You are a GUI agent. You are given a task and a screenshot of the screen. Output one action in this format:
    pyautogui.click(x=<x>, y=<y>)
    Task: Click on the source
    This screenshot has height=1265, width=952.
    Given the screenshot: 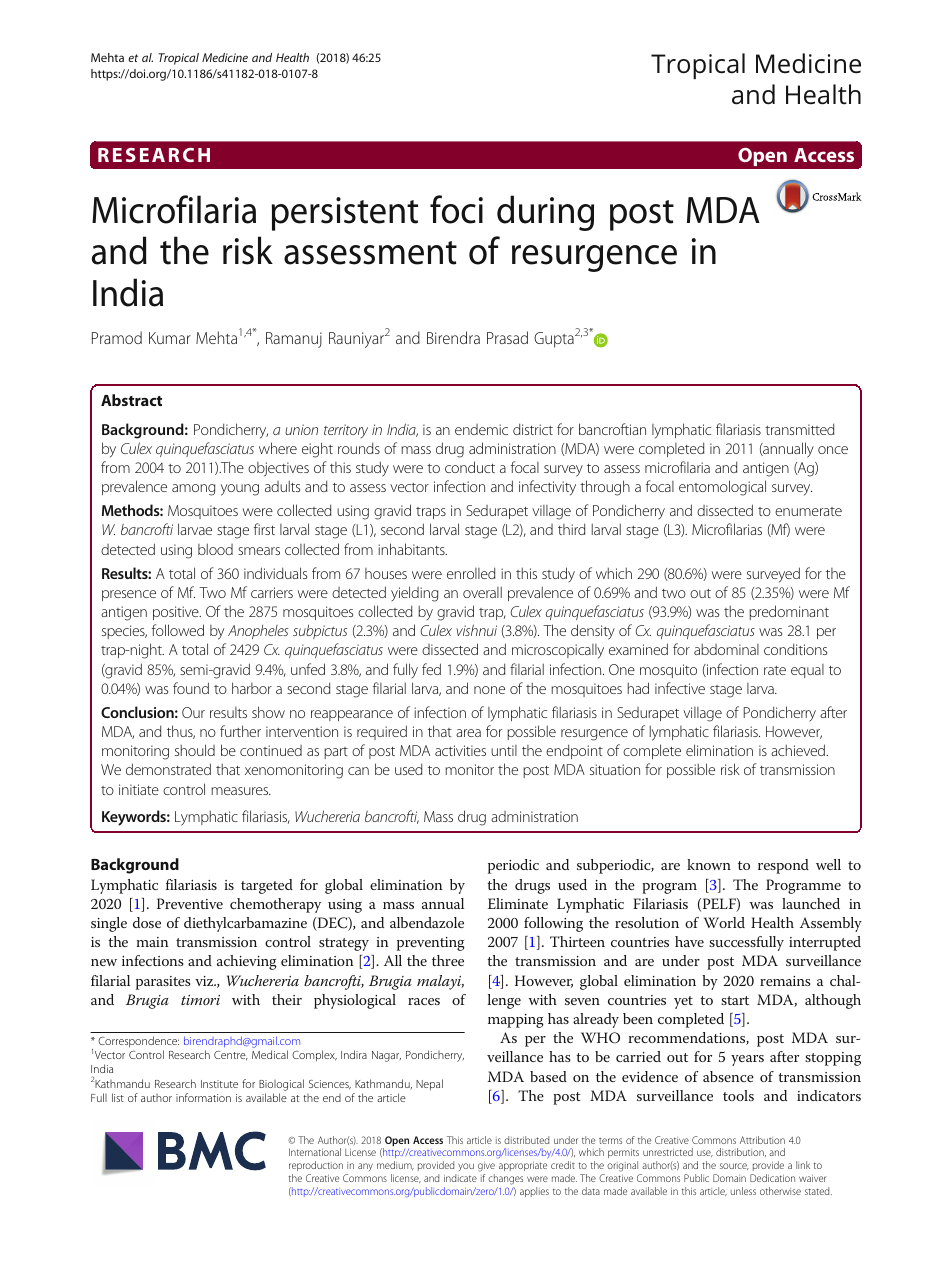 What is the action you would take?
    pyautogui.click(x=734, y=1166)
